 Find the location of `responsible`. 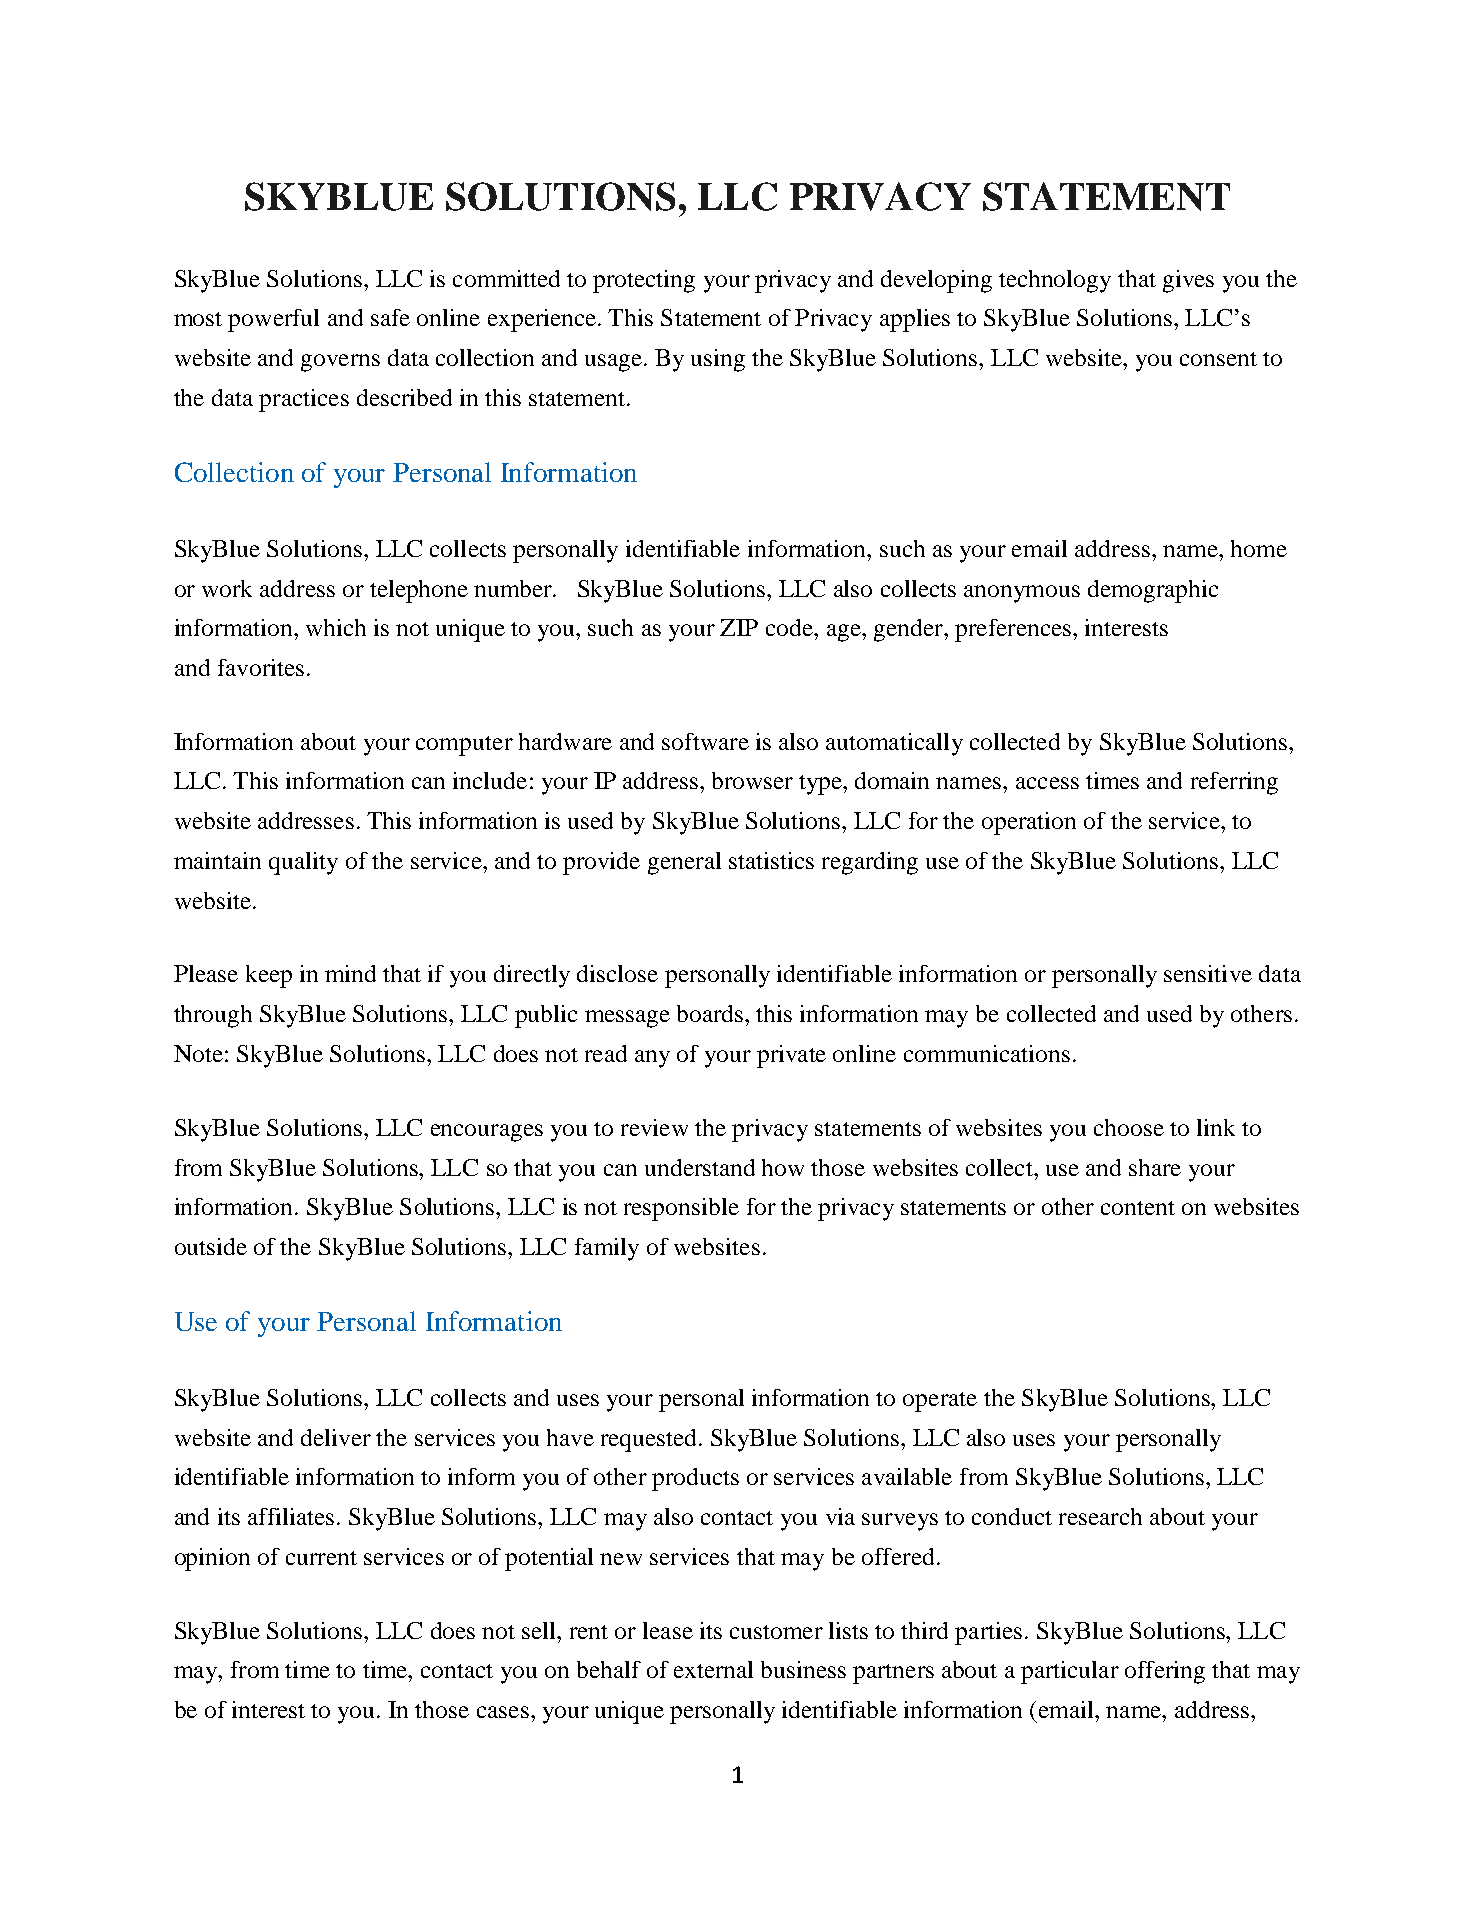

responsible is located at coordinates (681, 1209).
